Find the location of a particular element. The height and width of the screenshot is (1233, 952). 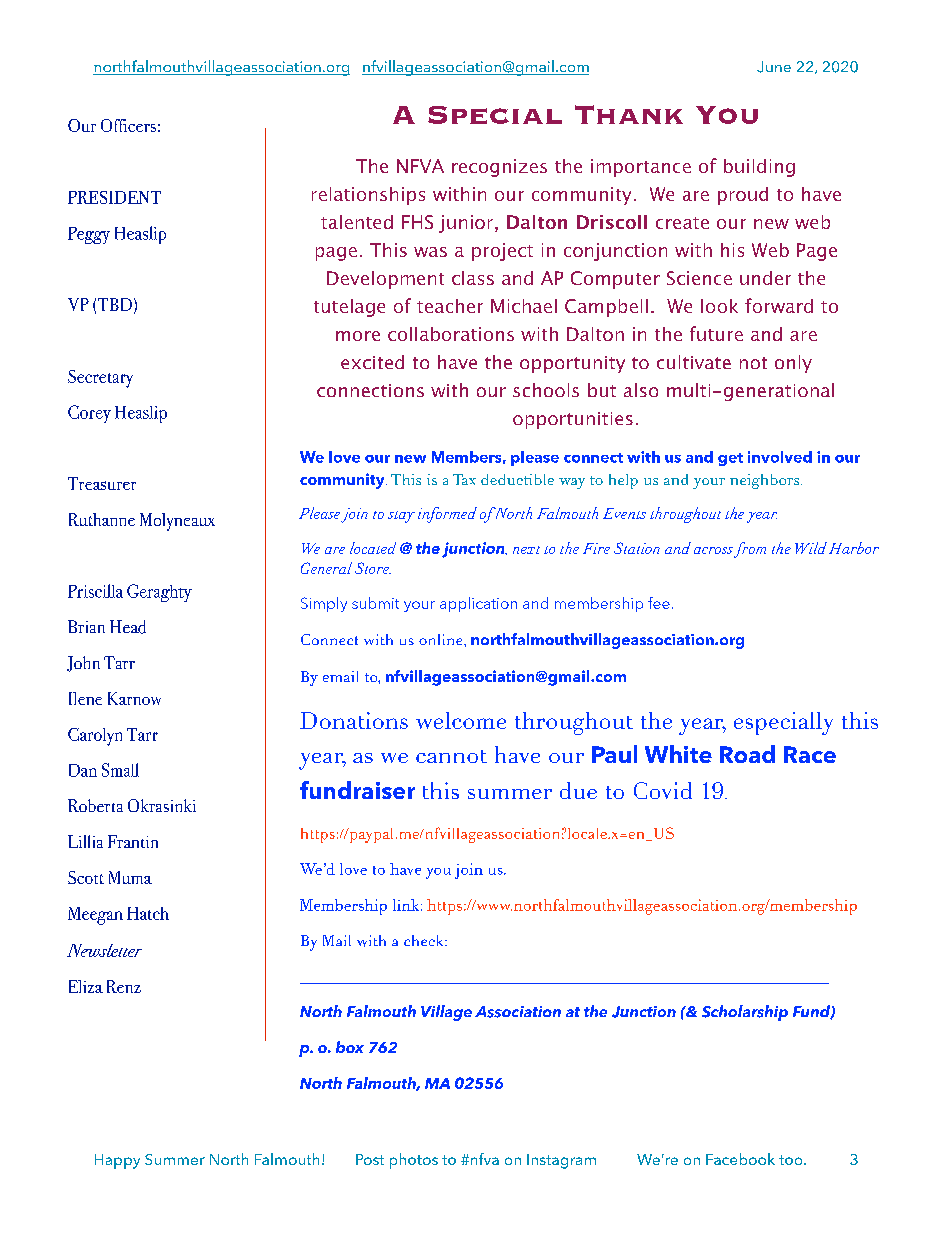

Tax is located at coordinates (464, 479).
